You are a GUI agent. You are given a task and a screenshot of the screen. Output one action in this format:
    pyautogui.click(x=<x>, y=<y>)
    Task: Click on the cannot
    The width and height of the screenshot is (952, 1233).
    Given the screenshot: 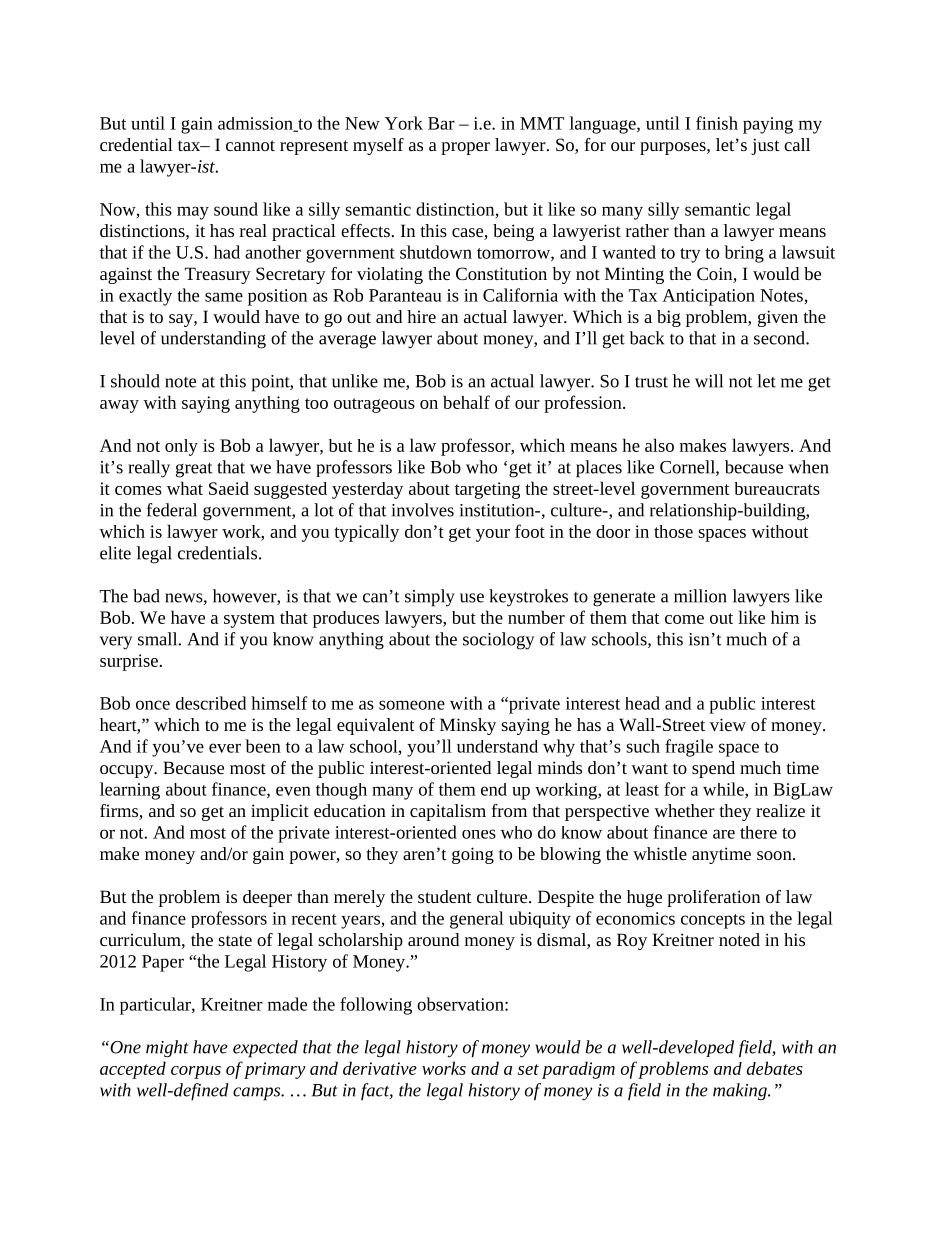 What is the action you would take?
    pyautogui.click(x=250, y=145)
